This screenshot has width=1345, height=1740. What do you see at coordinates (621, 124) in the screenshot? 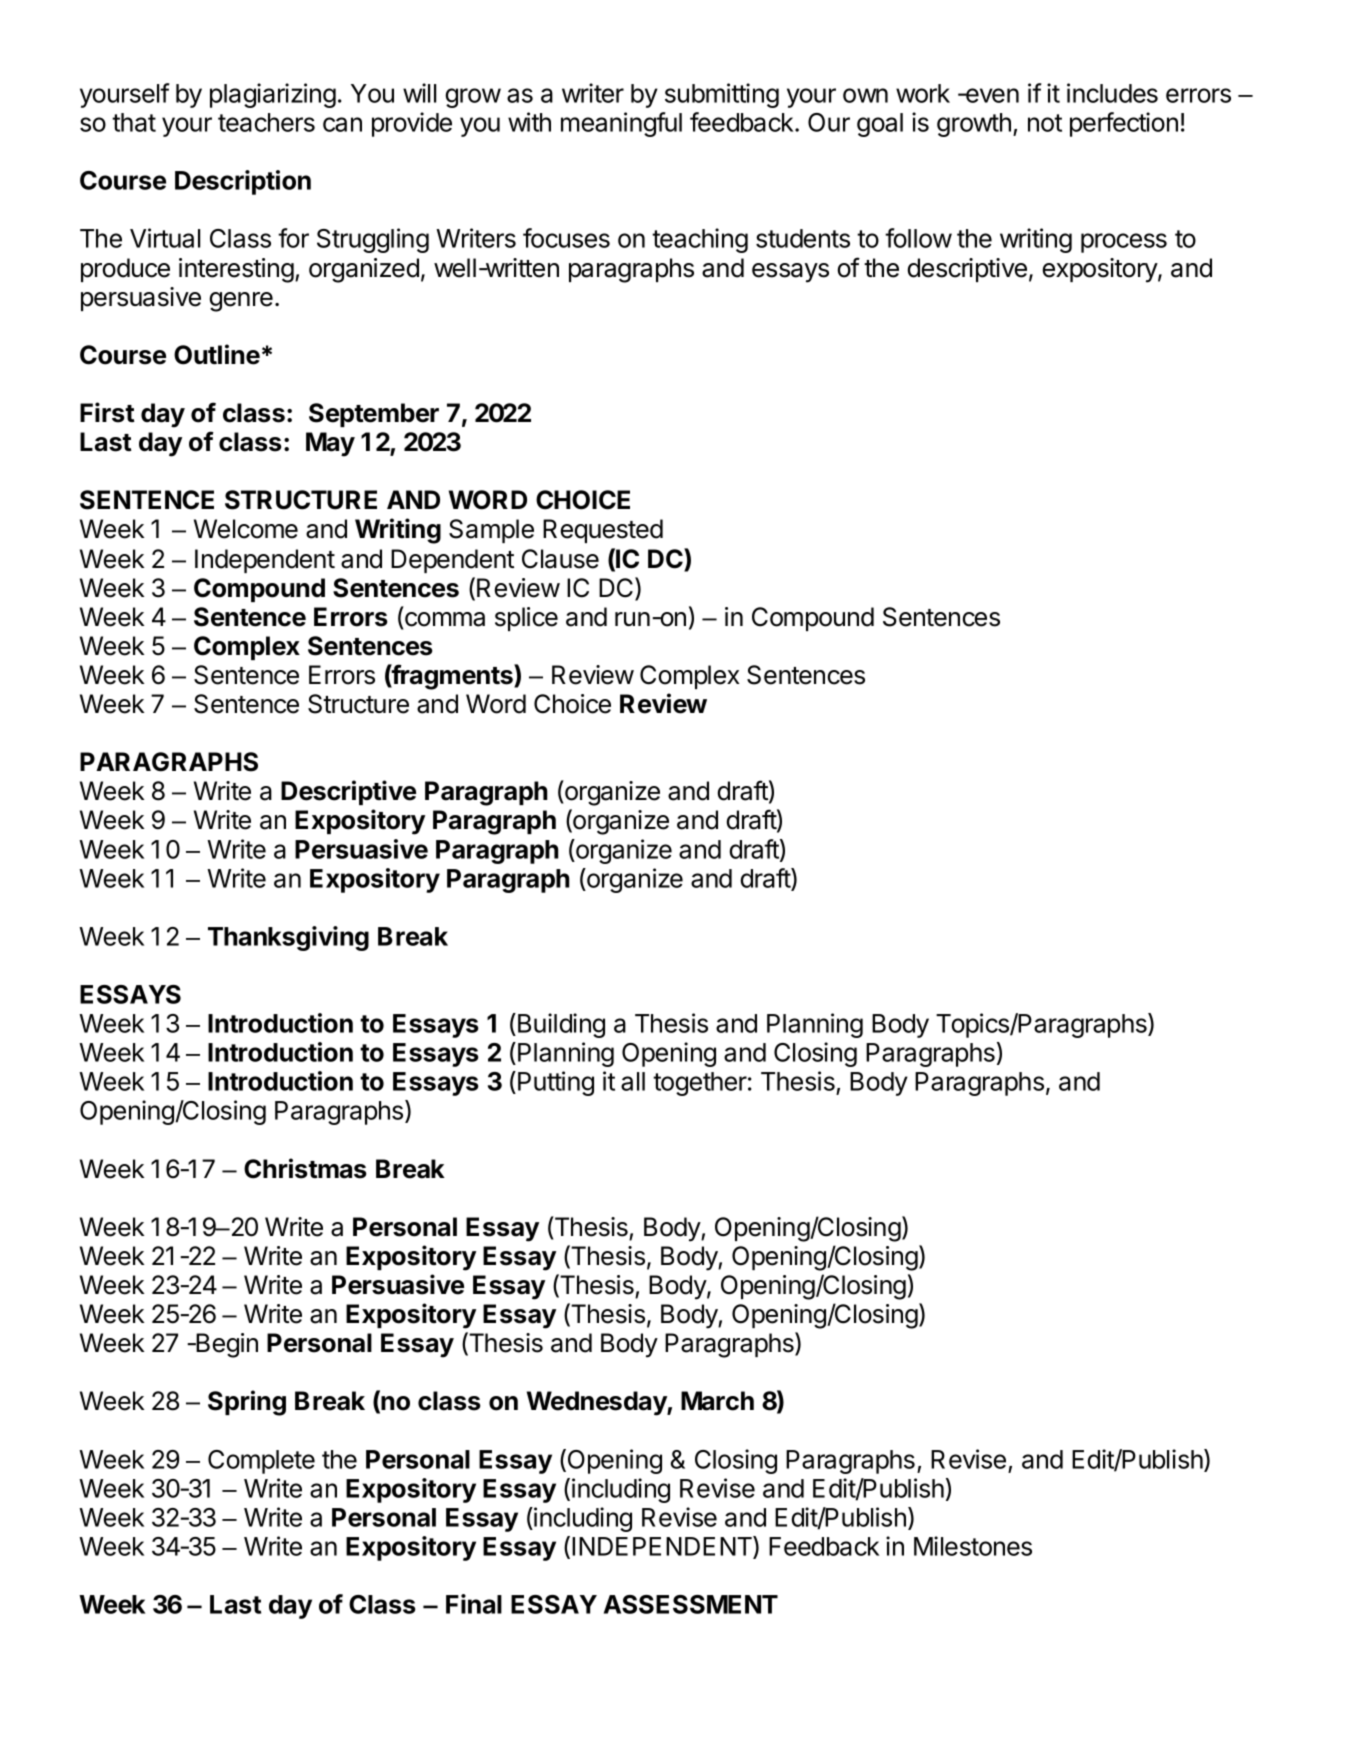
I see `meaningful` at bounding box center [621, 124].
